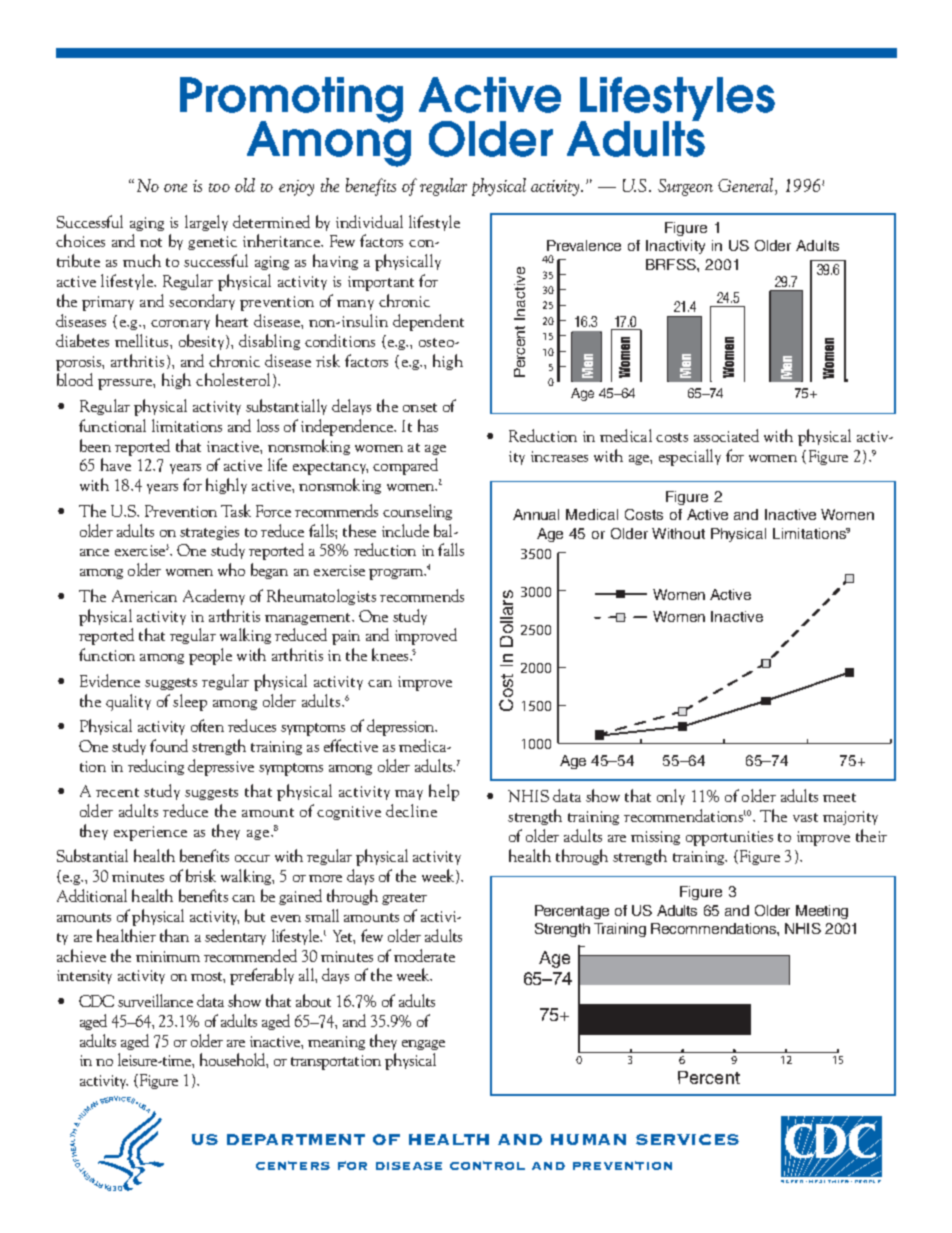 The height and width of the screenshot is (1233, 952). What do you see at coordinates (150, 833) in the screenshot?
I see `experience` at bounding box center [150, 833].
